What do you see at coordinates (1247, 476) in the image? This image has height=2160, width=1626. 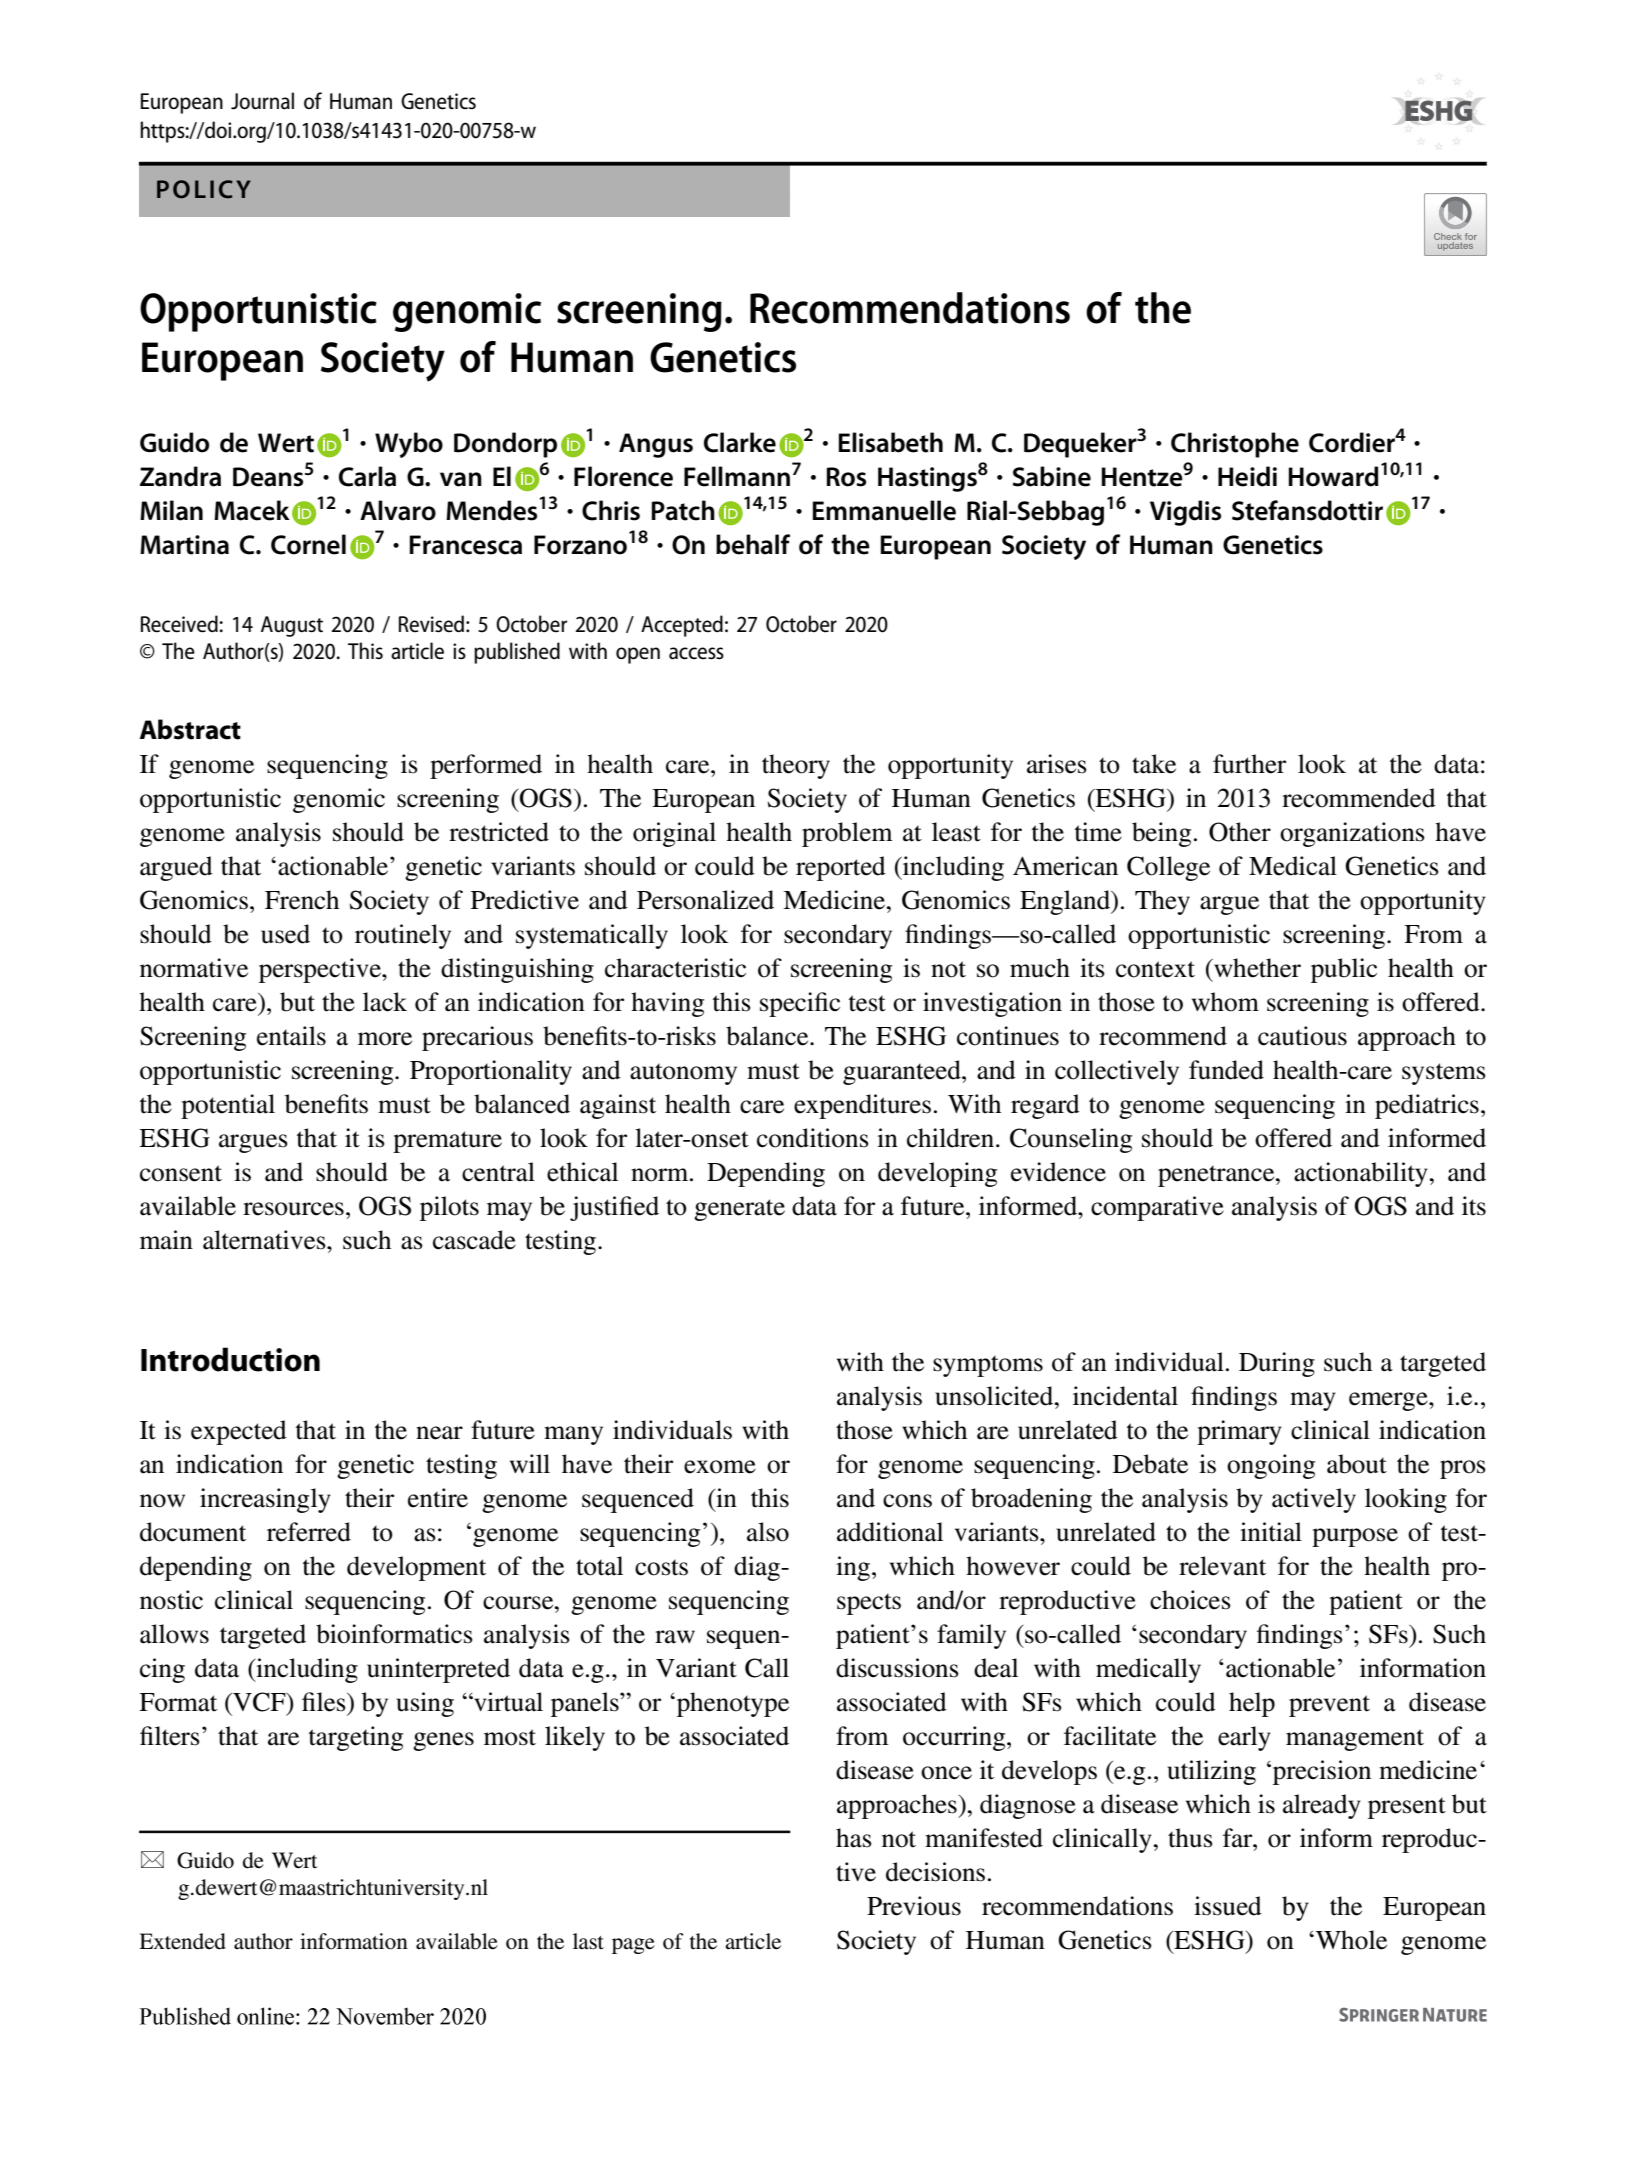 I see `Heidi` at bounding box center [1247, 476].
